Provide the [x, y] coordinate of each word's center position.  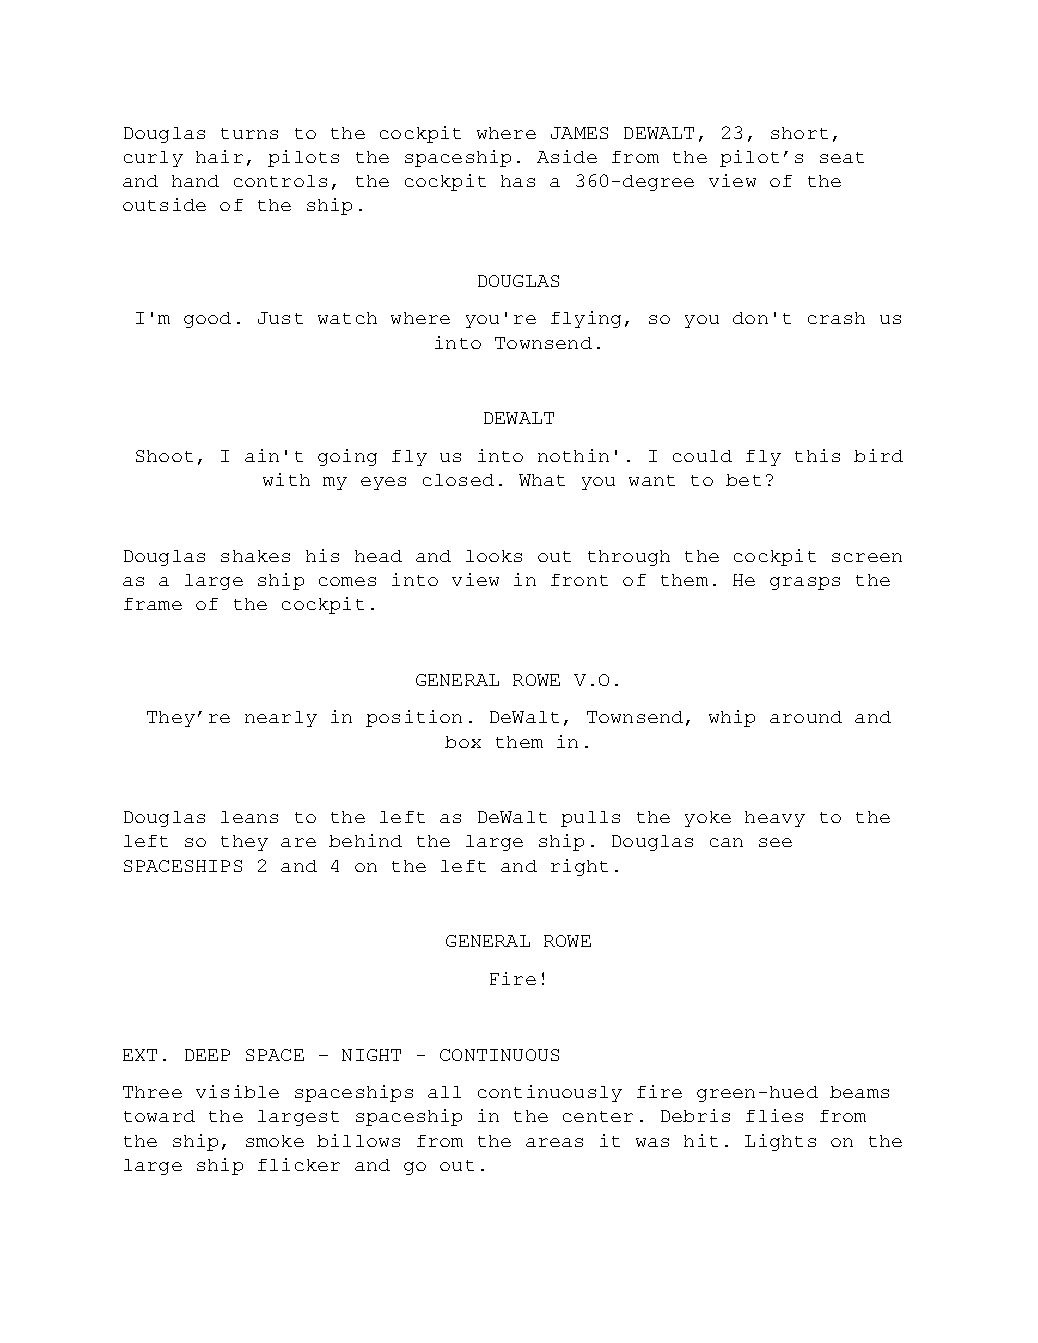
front [579, 580]
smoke [275, 1141]
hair [219, 156]
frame [153, 604]
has [518, 181]
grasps [805, 583]
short [799, 133]
